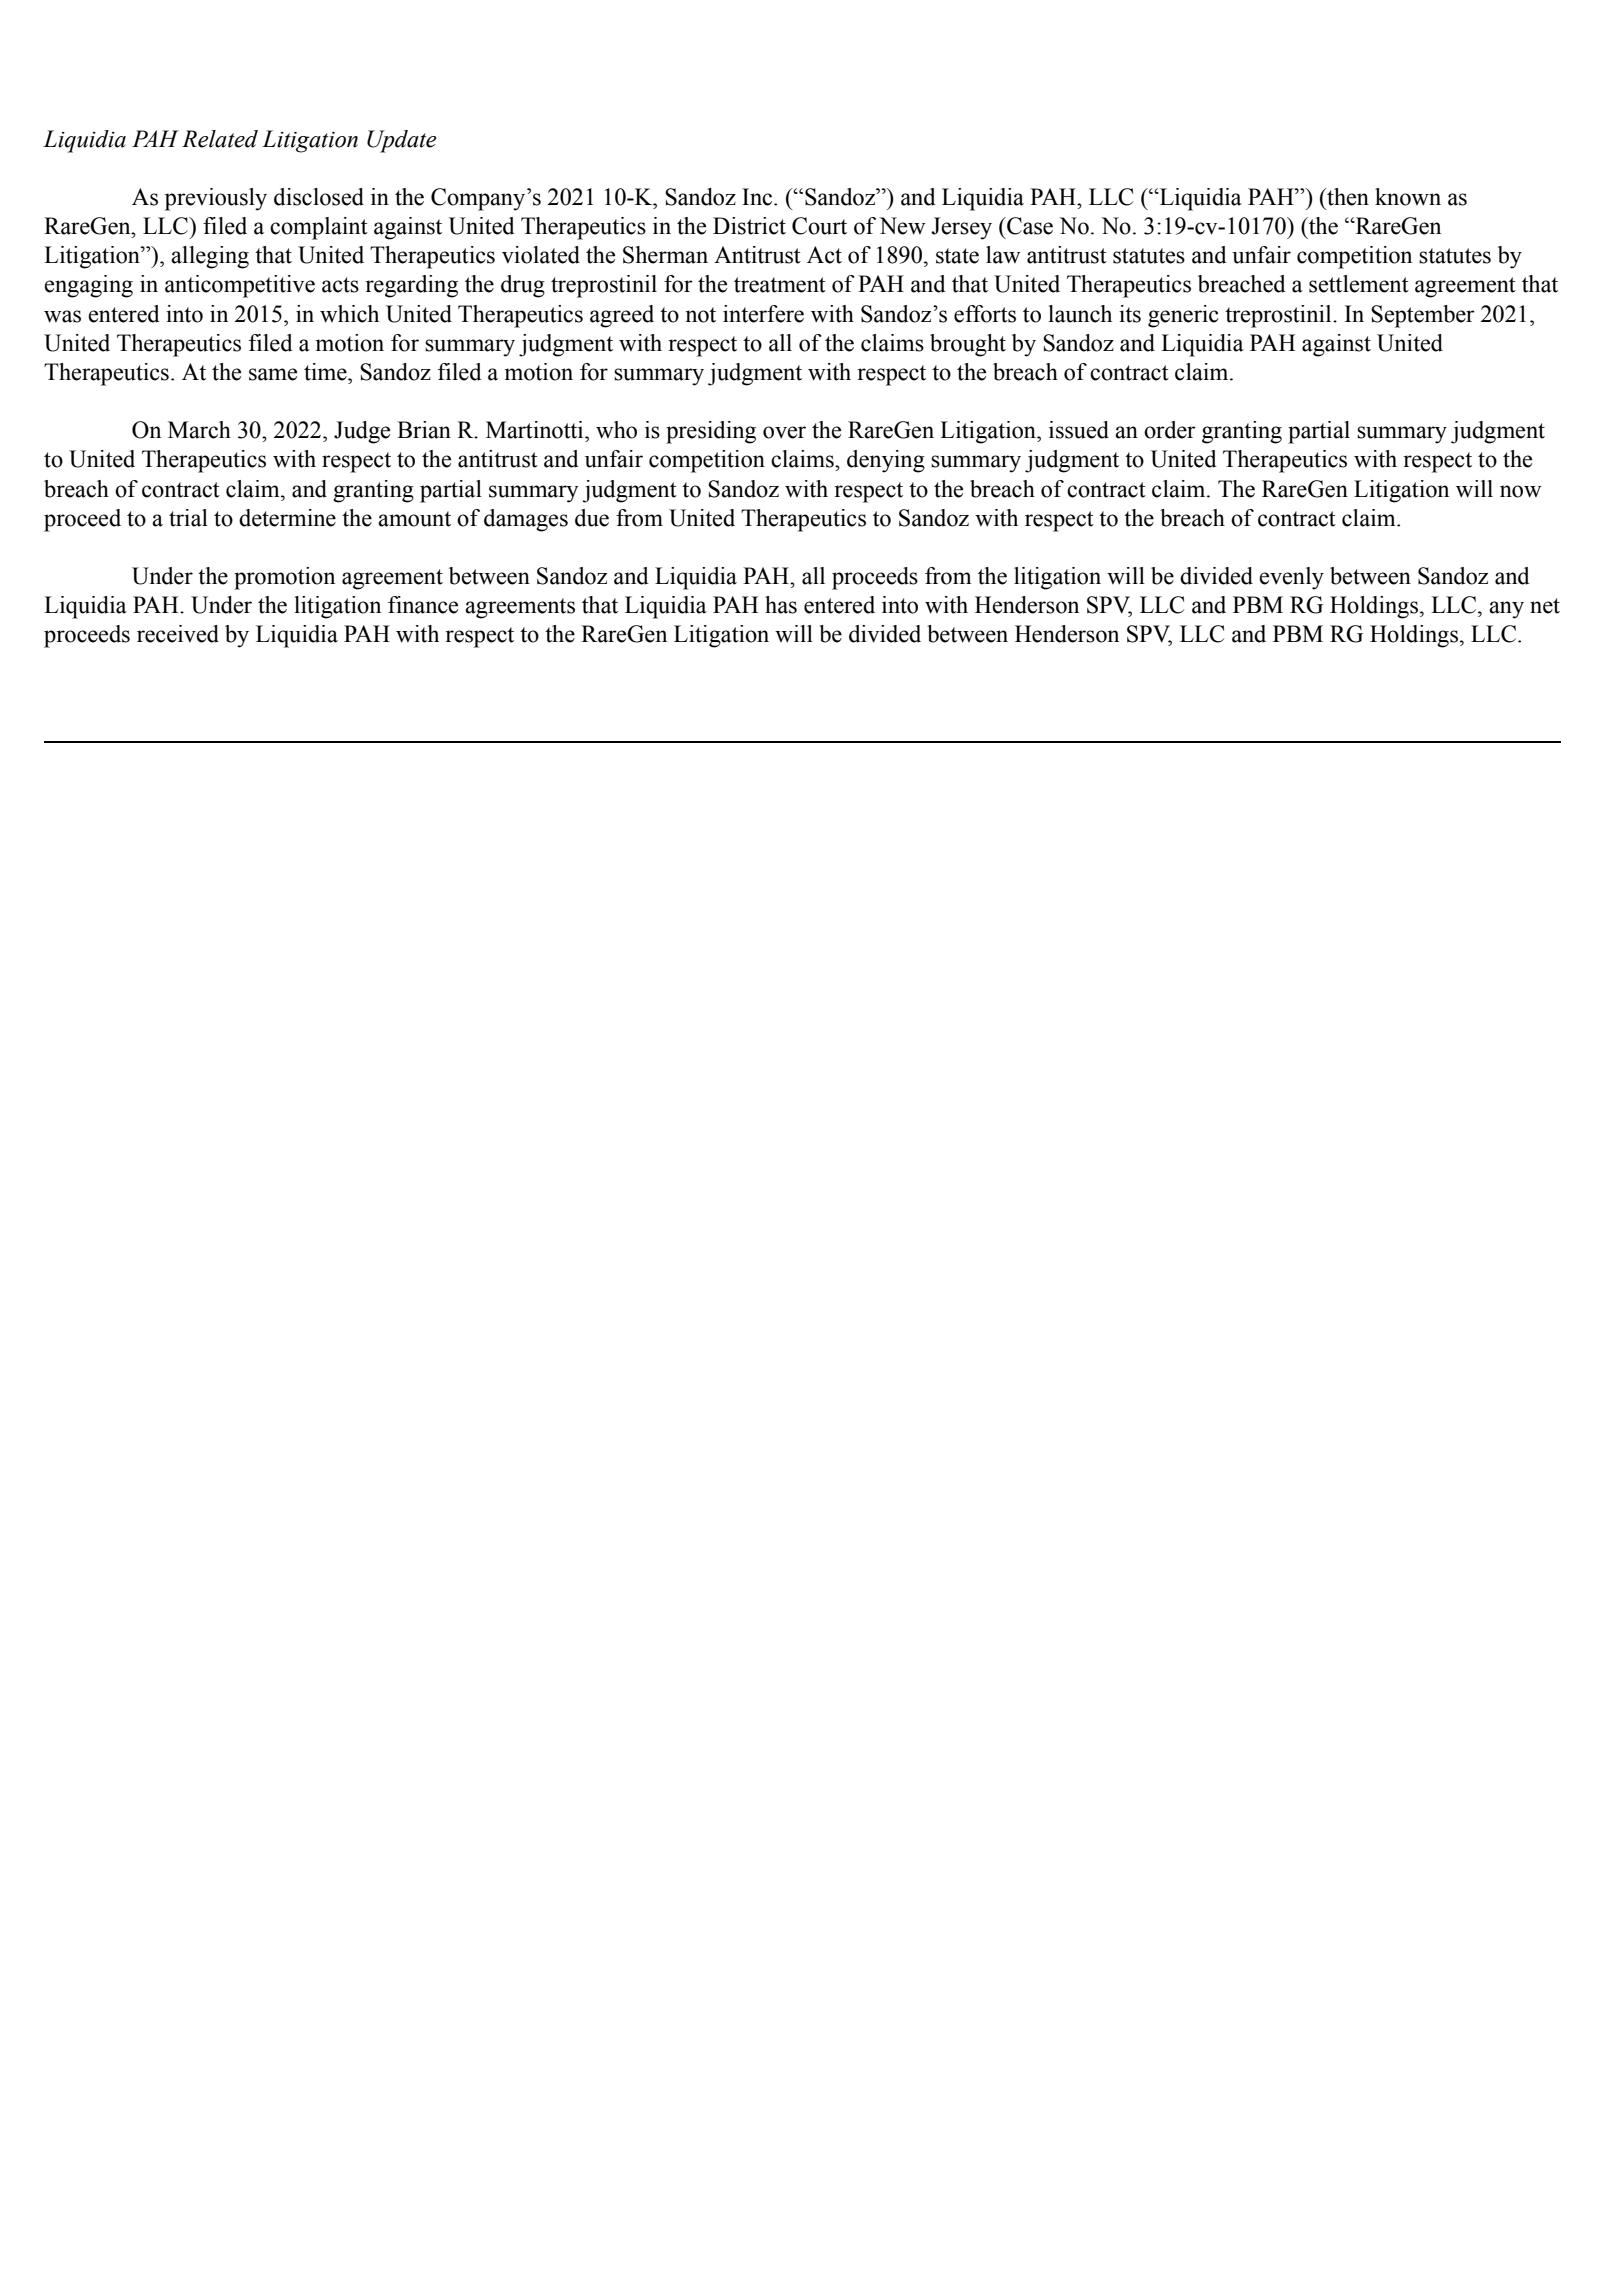 Image resolution: width=1607 pixels, height=2274 pixels. Describe the element at coordinates (1347, 197) in the screenshot. I see `then` at that location.
